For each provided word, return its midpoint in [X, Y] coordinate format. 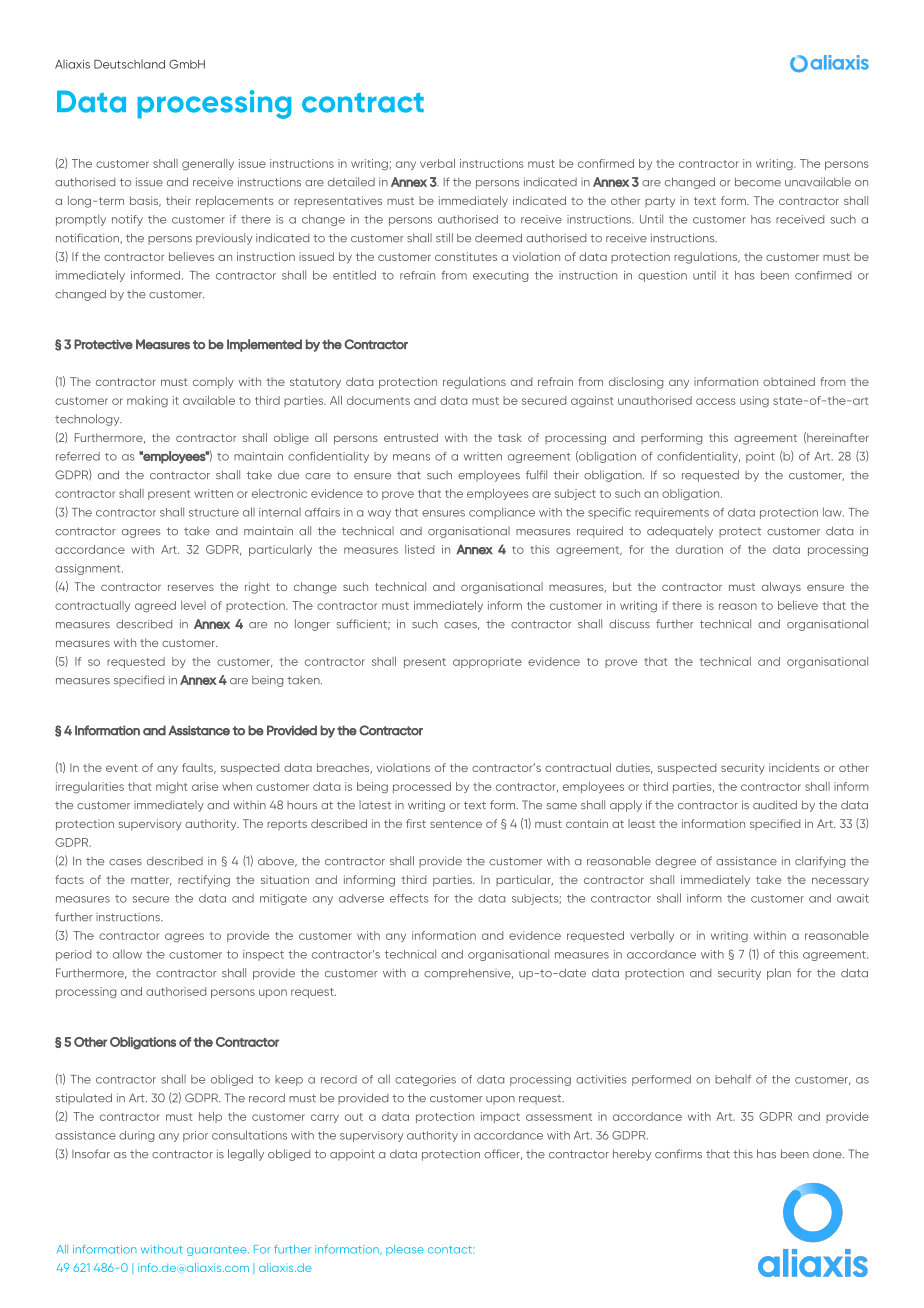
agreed [155, 607]
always [781, 588]
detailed [351, 182]
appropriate [487, 662]
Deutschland [129, 64]
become [758, 182]
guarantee [218, 1251]
